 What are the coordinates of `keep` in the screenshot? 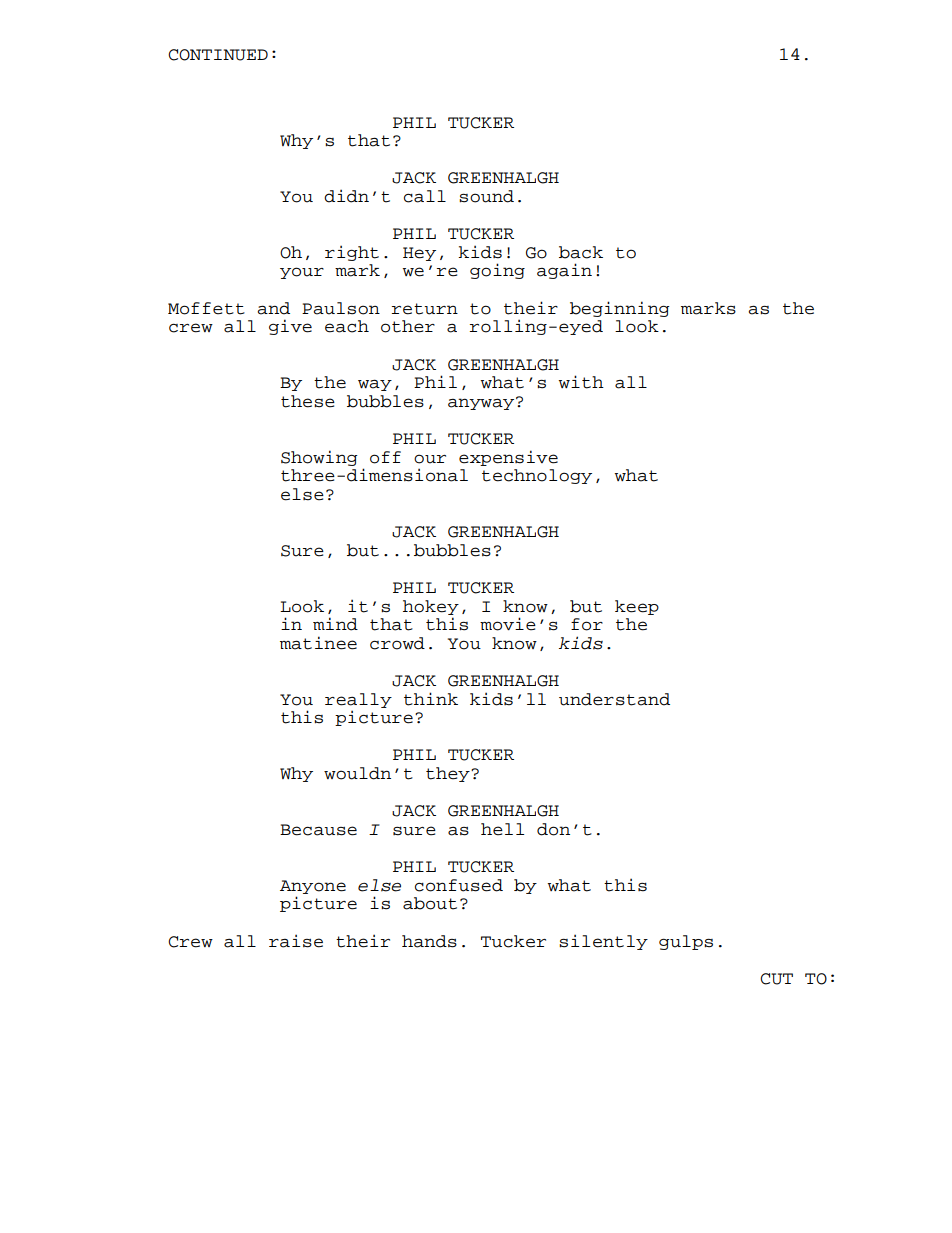 It's located at (637, 607).
